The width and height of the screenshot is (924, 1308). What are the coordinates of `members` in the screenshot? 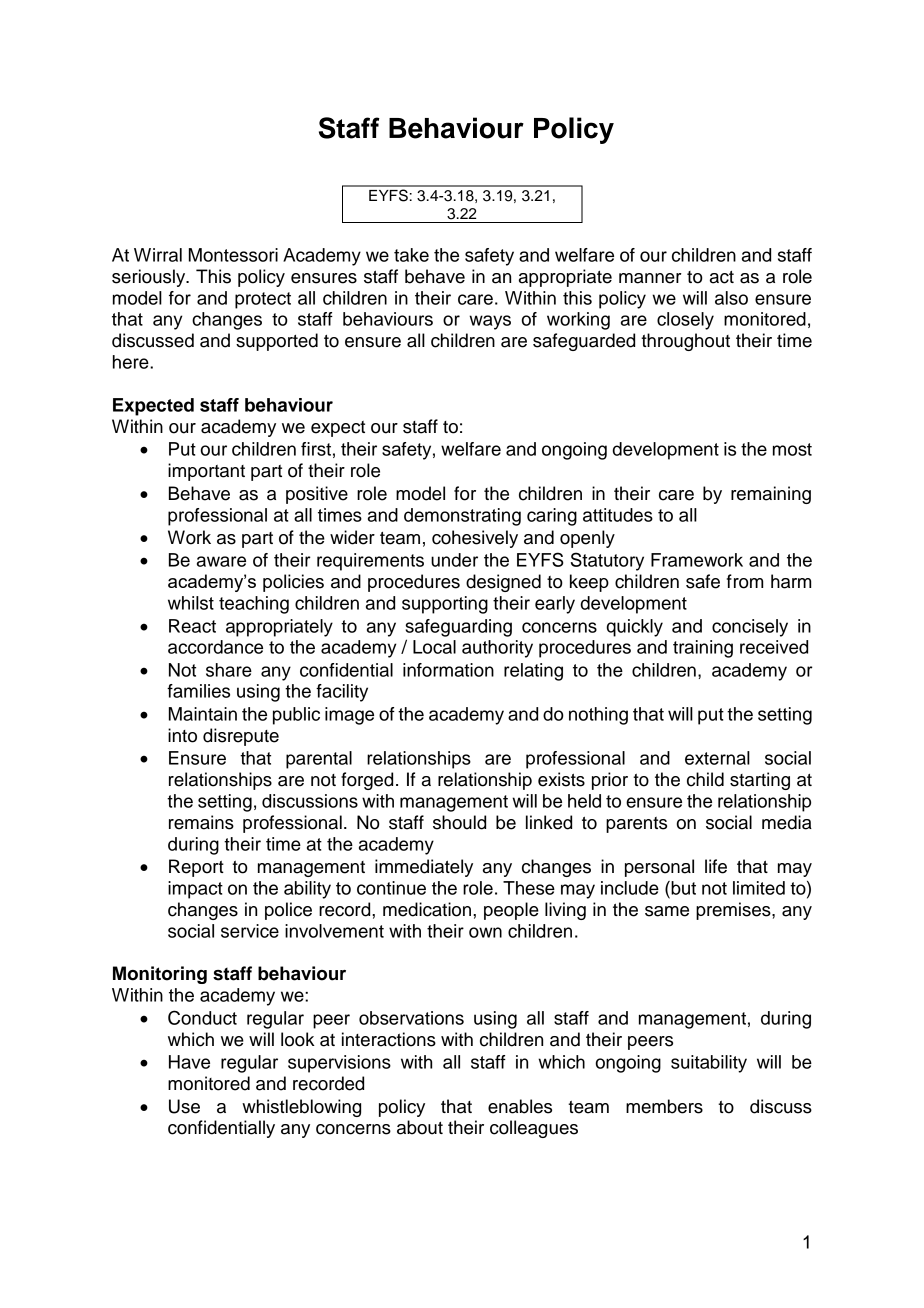 It's located at (664, 1106).
